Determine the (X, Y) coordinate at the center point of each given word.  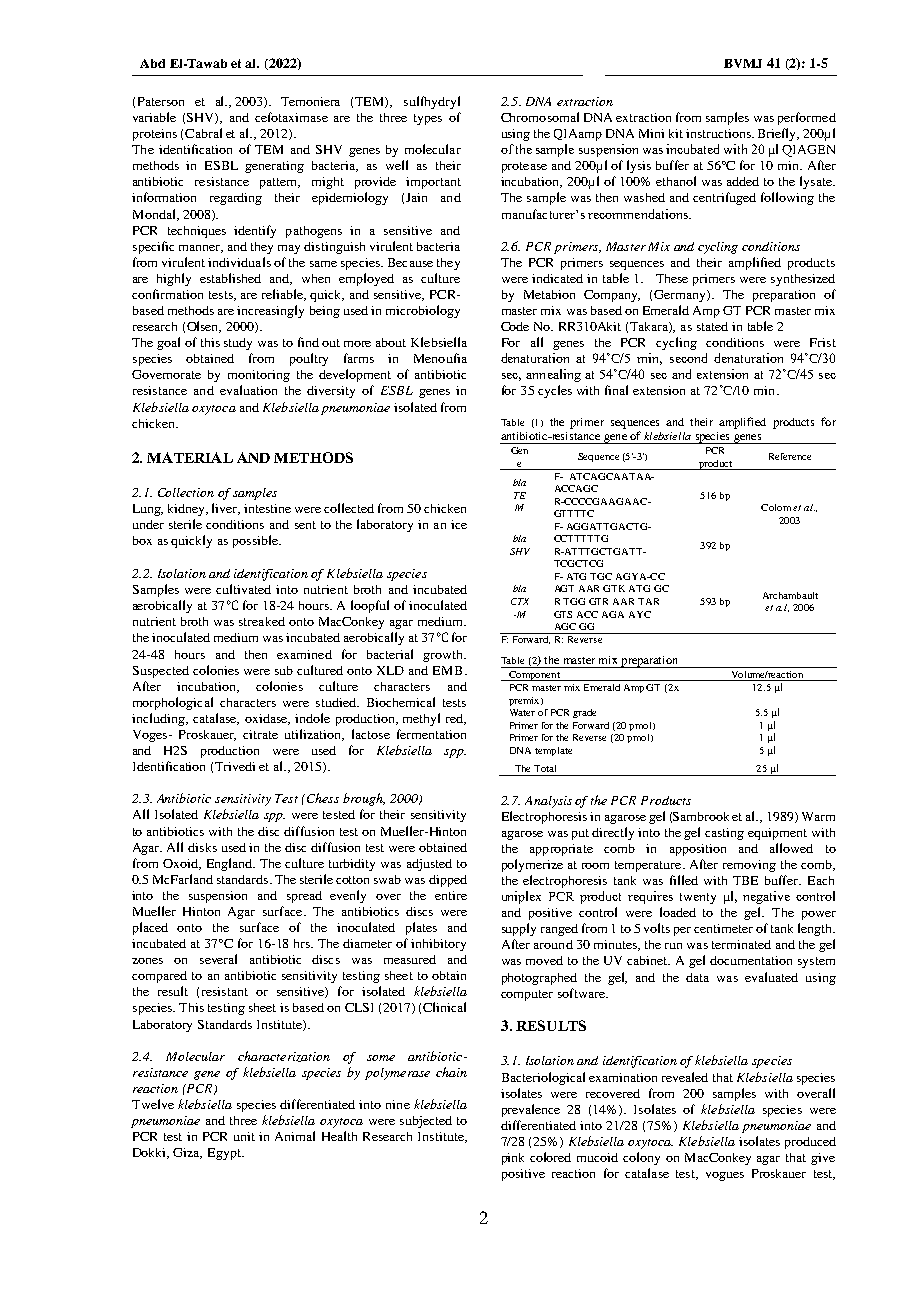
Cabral (203, 133)
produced (810, 1143)
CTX (520, 601)
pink (513, 1159)
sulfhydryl (432, 102)
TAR (648, 601)
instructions (719, 133)
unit (244, 1136)
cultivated (243, 589)
